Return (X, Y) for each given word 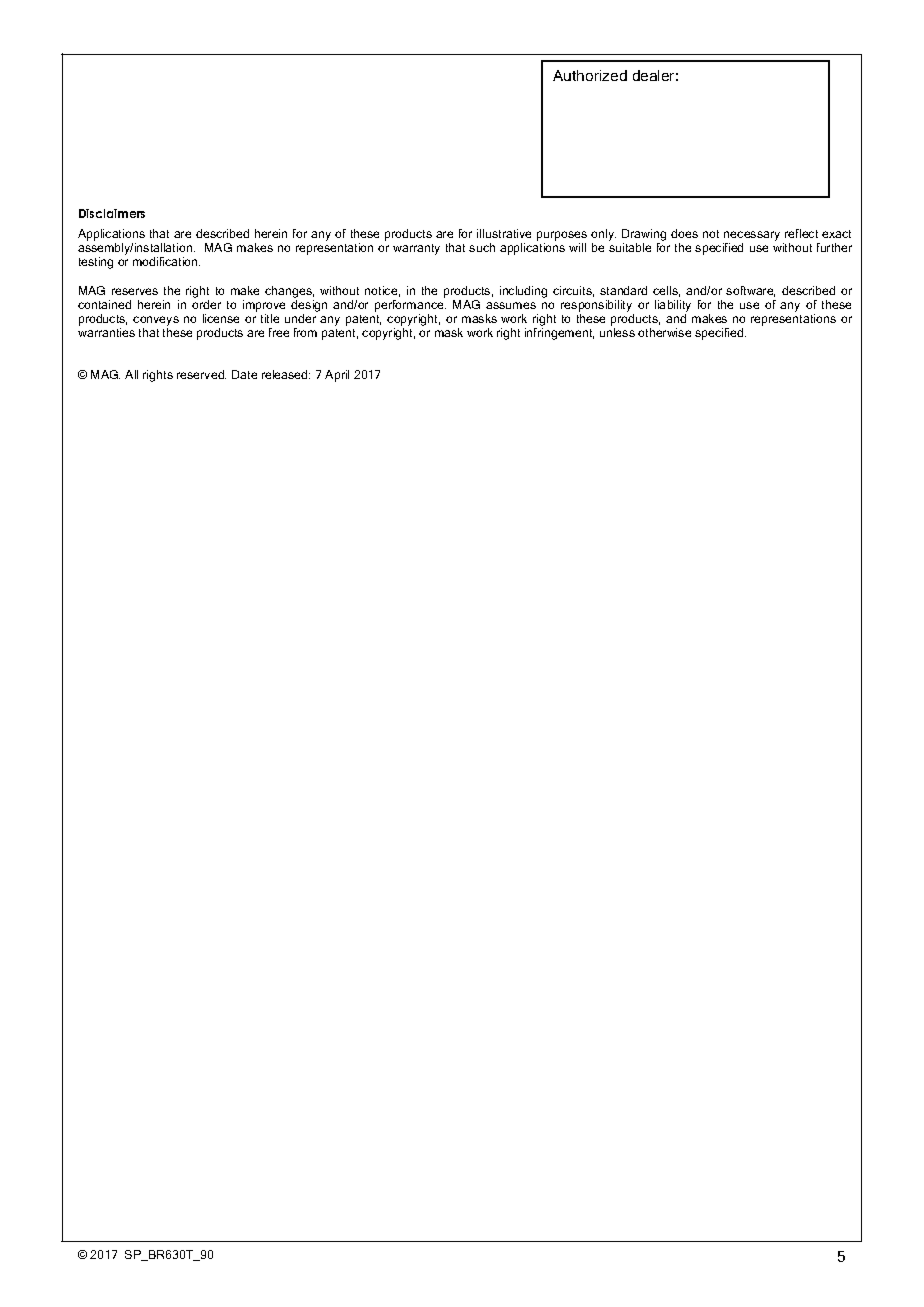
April (337, 376)
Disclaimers (112, 213)
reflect (801, 233)
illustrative (504, 233)
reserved (201, 374)
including (523, 292)
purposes (562, 237)
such (482, 247)
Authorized (590, 75)
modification (166, 261)
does (684, 233)
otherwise (664, 332)
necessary (751, 237)
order (206, 303)
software (750, 291)
